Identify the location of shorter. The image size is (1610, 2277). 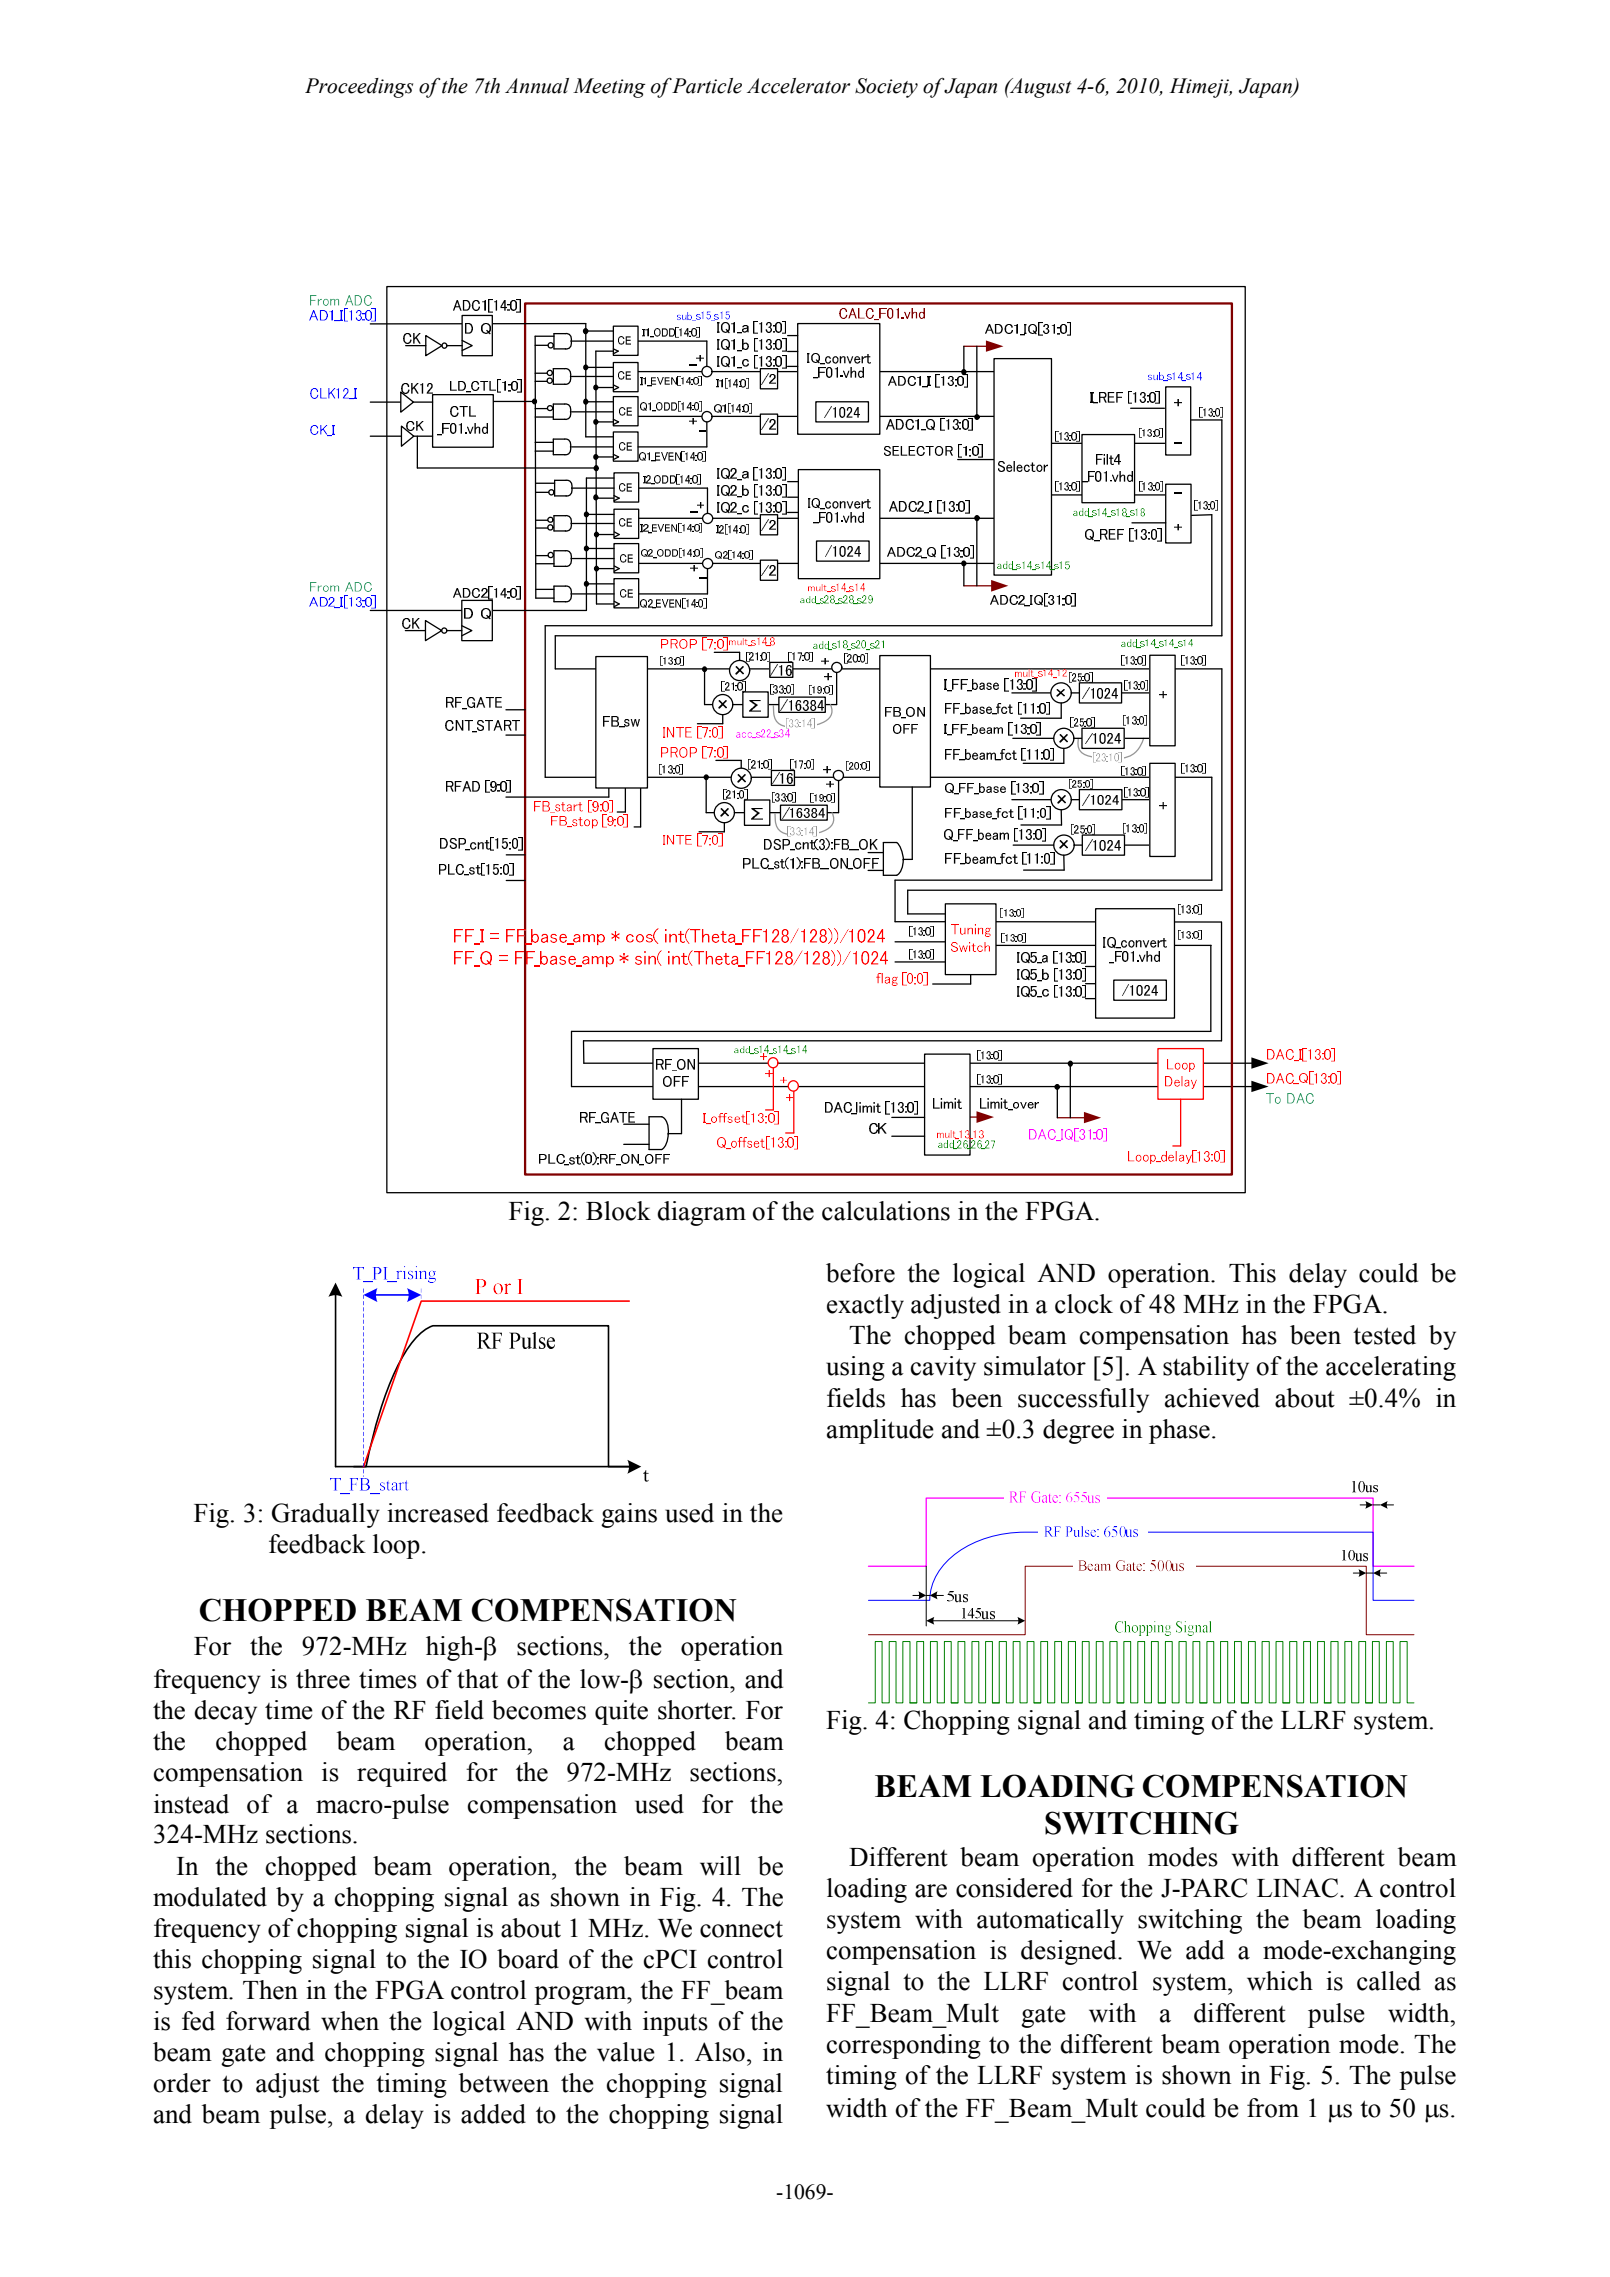
(696, 1710).
